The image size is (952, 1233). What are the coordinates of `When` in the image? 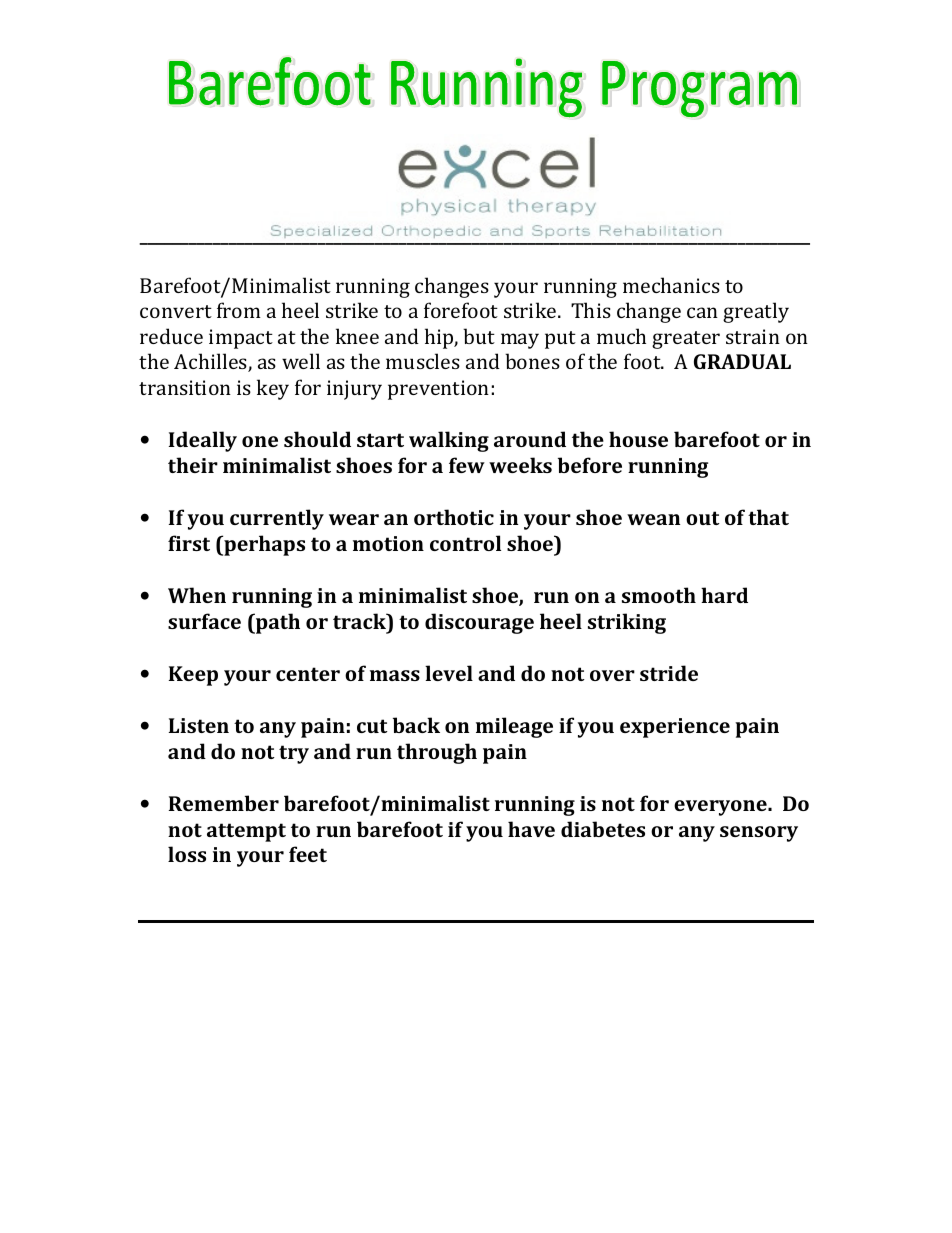 It's located at (197, 595).
